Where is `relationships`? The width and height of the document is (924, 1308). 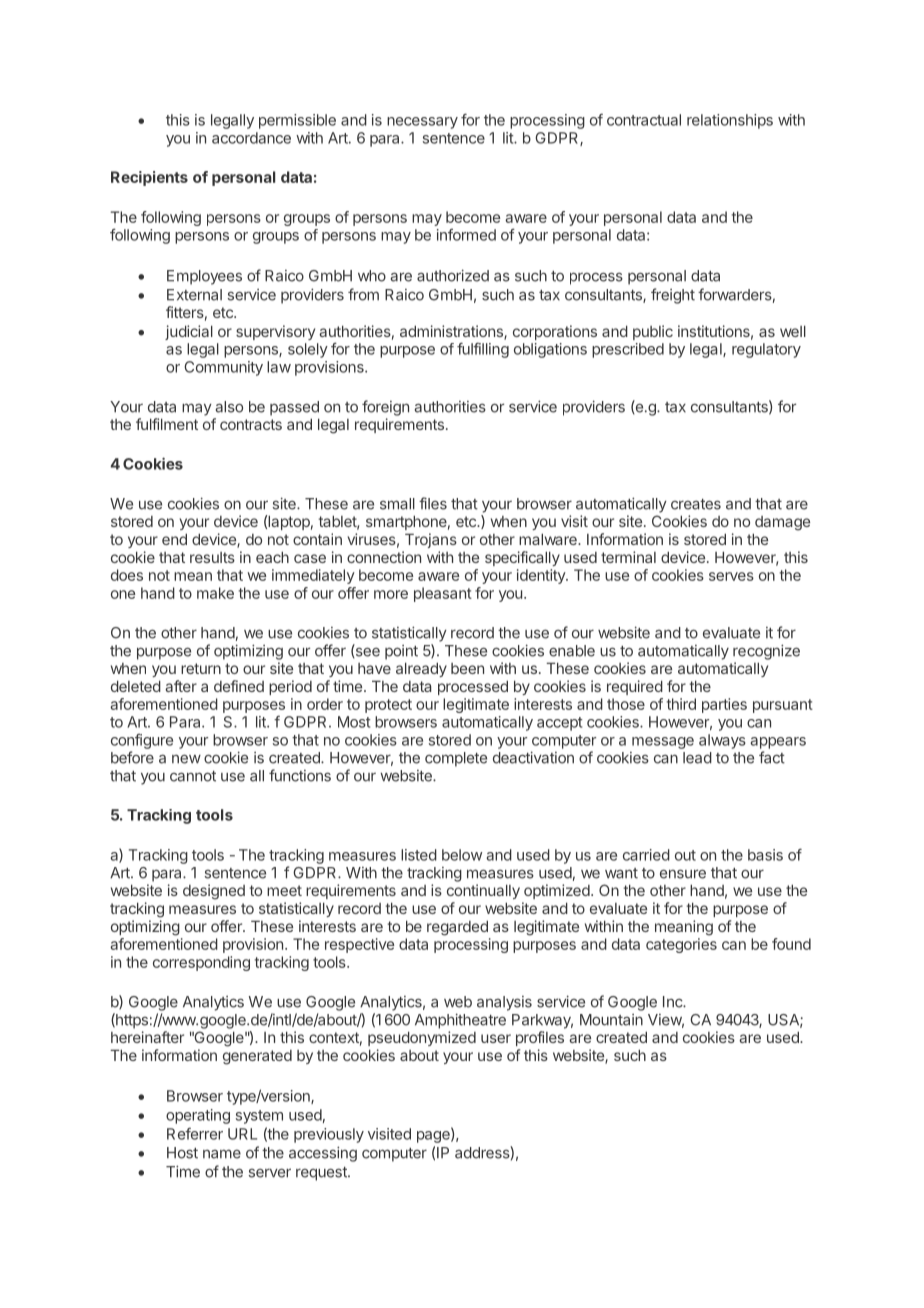 relationships is located at coordinates (730, 121).
